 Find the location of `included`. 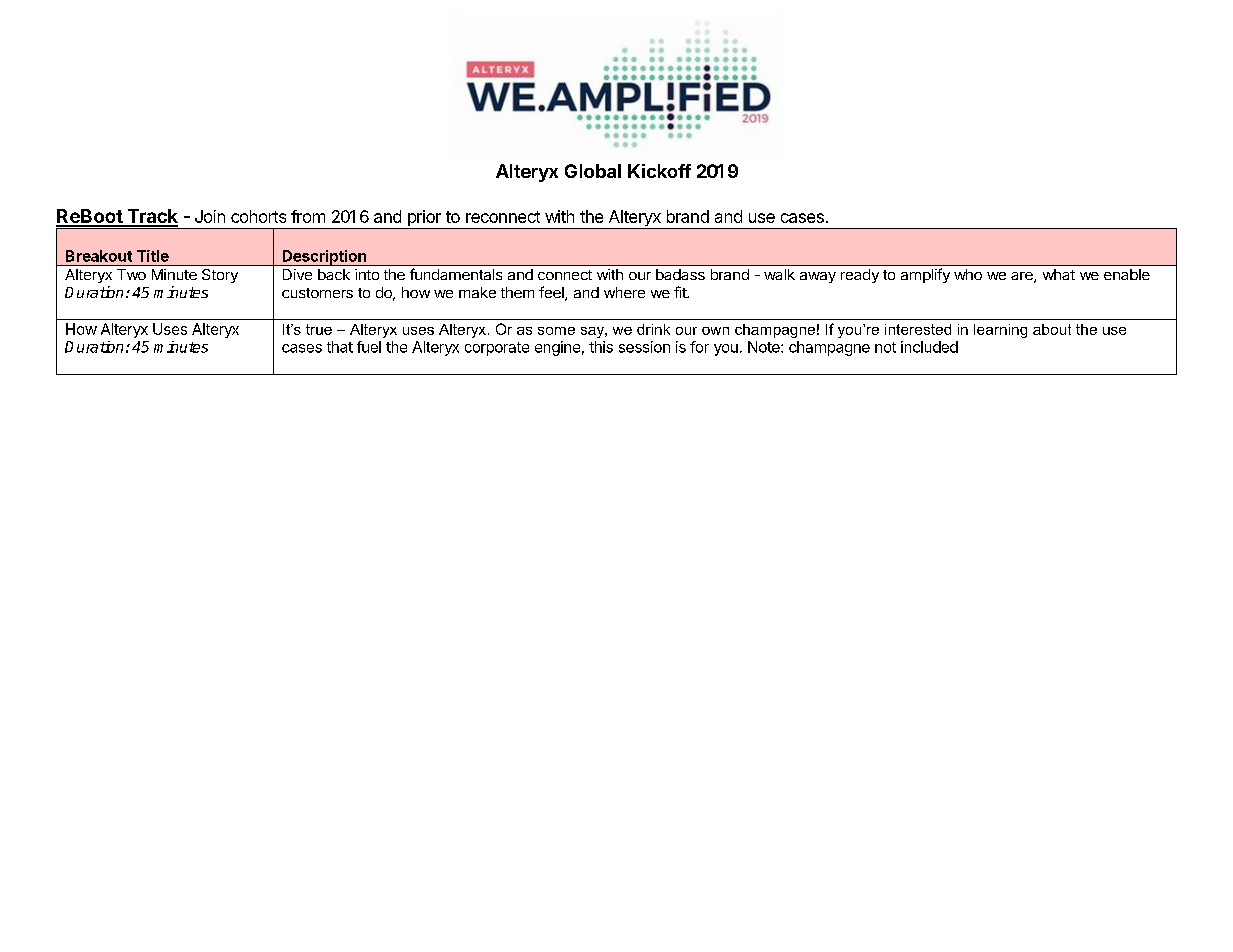

included is located at coordinates (929, 347).
